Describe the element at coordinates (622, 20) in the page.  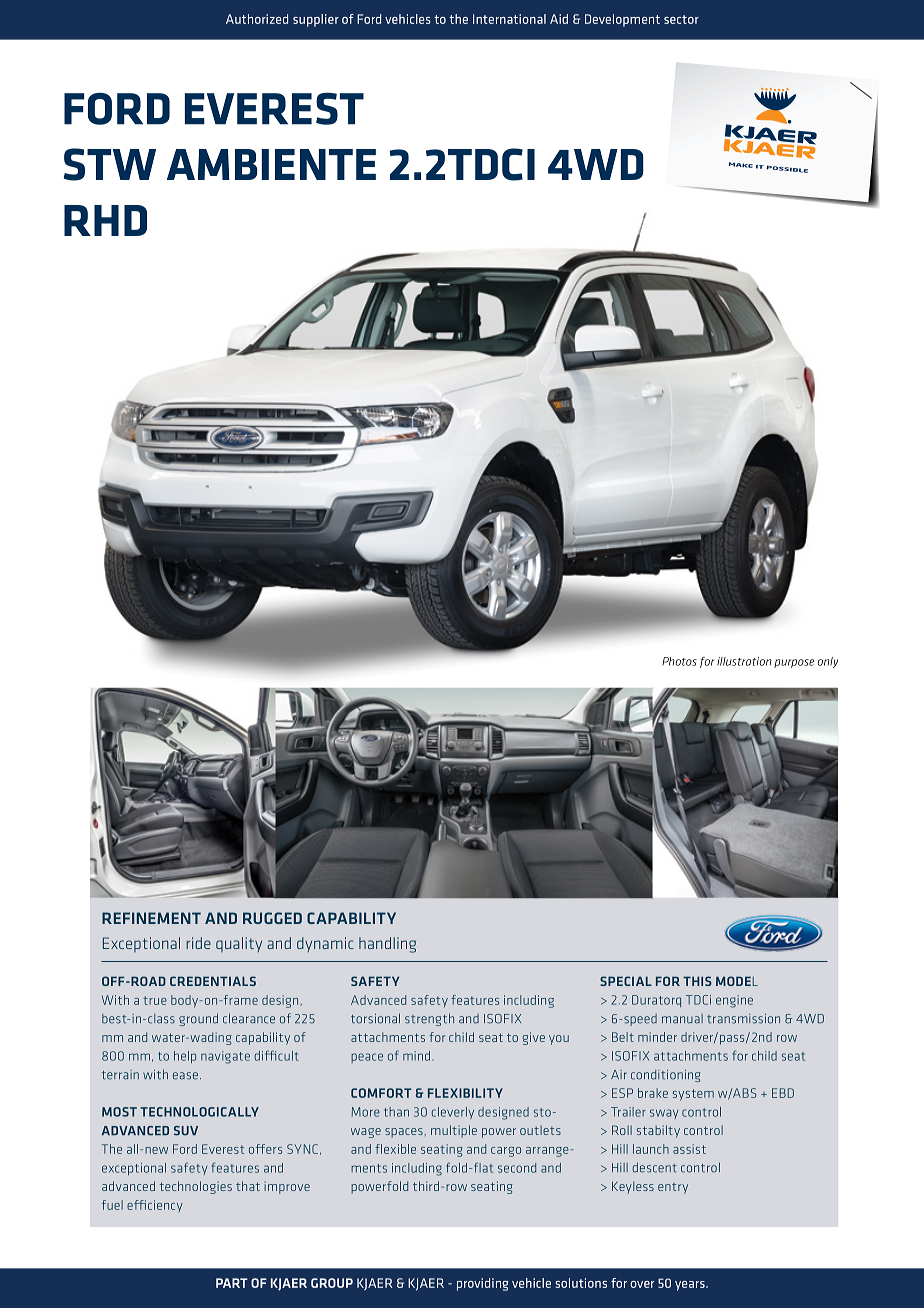
I see `Development` at that location.
